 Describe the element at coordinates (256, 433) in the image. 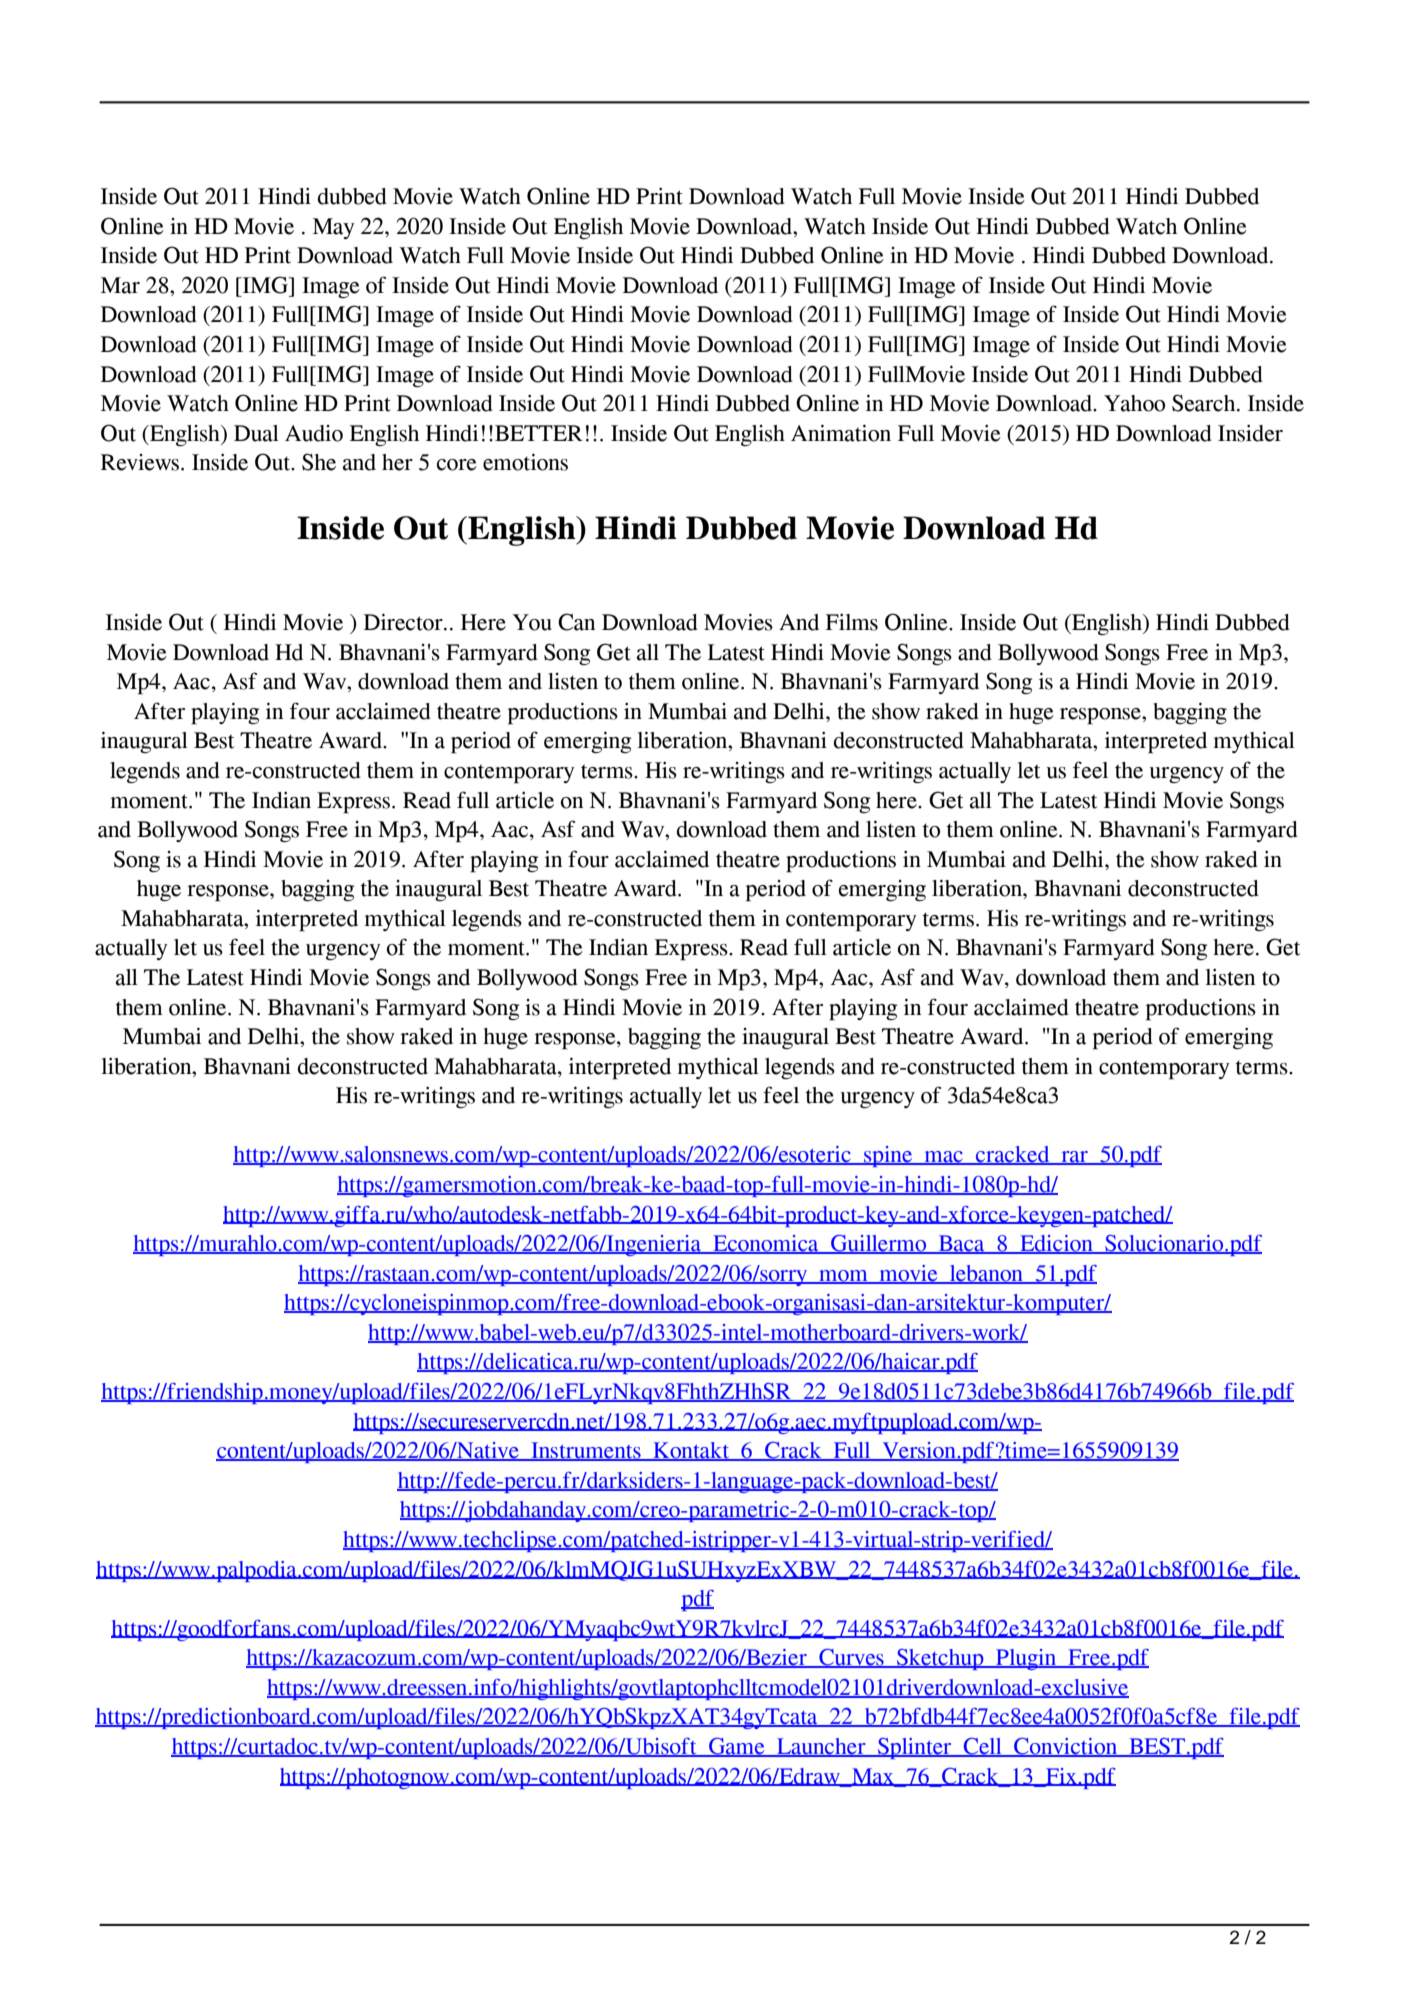

I see `Dual` at that location.
